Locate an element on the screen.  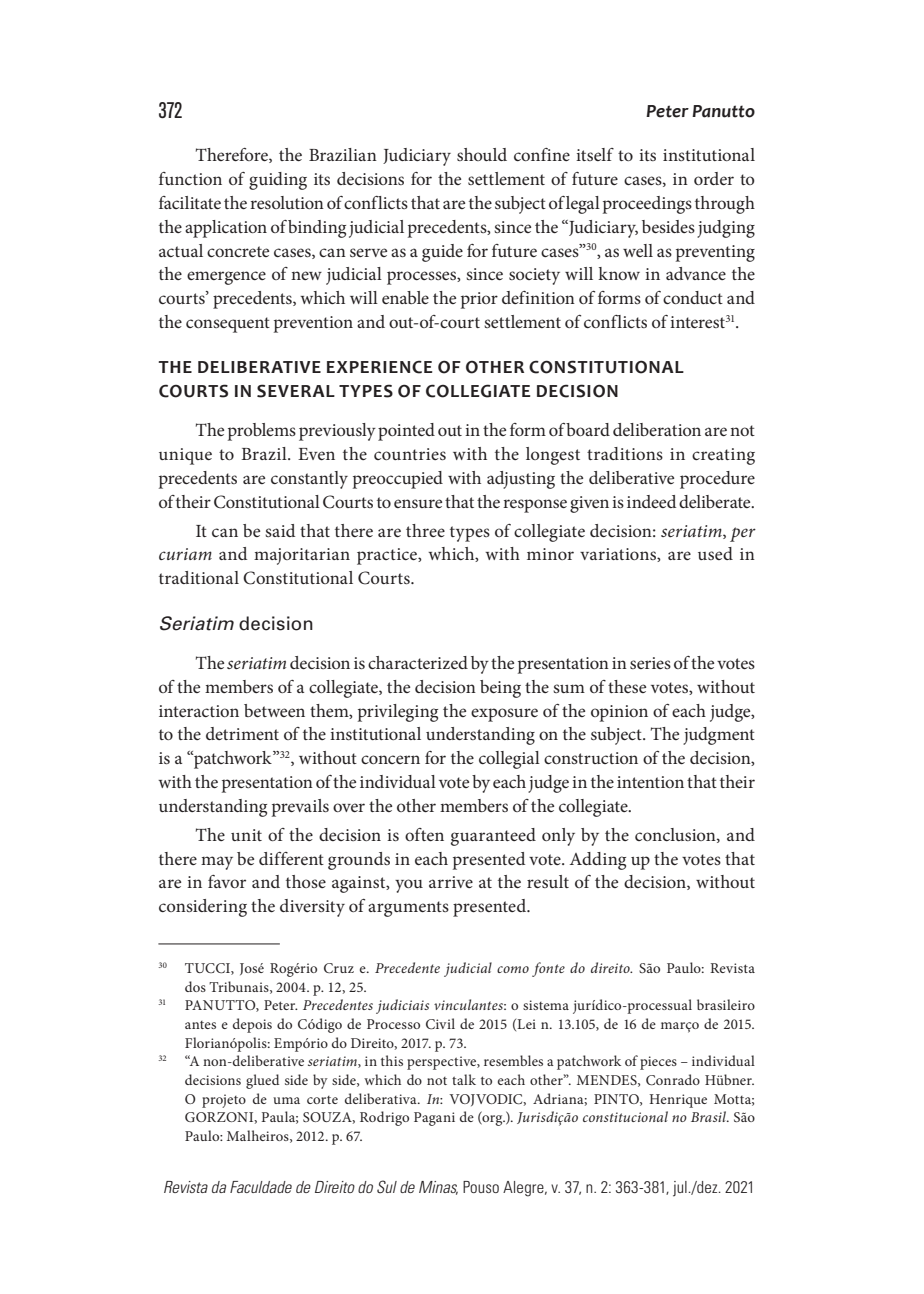
characterized is located at coordinates (418, 662).
